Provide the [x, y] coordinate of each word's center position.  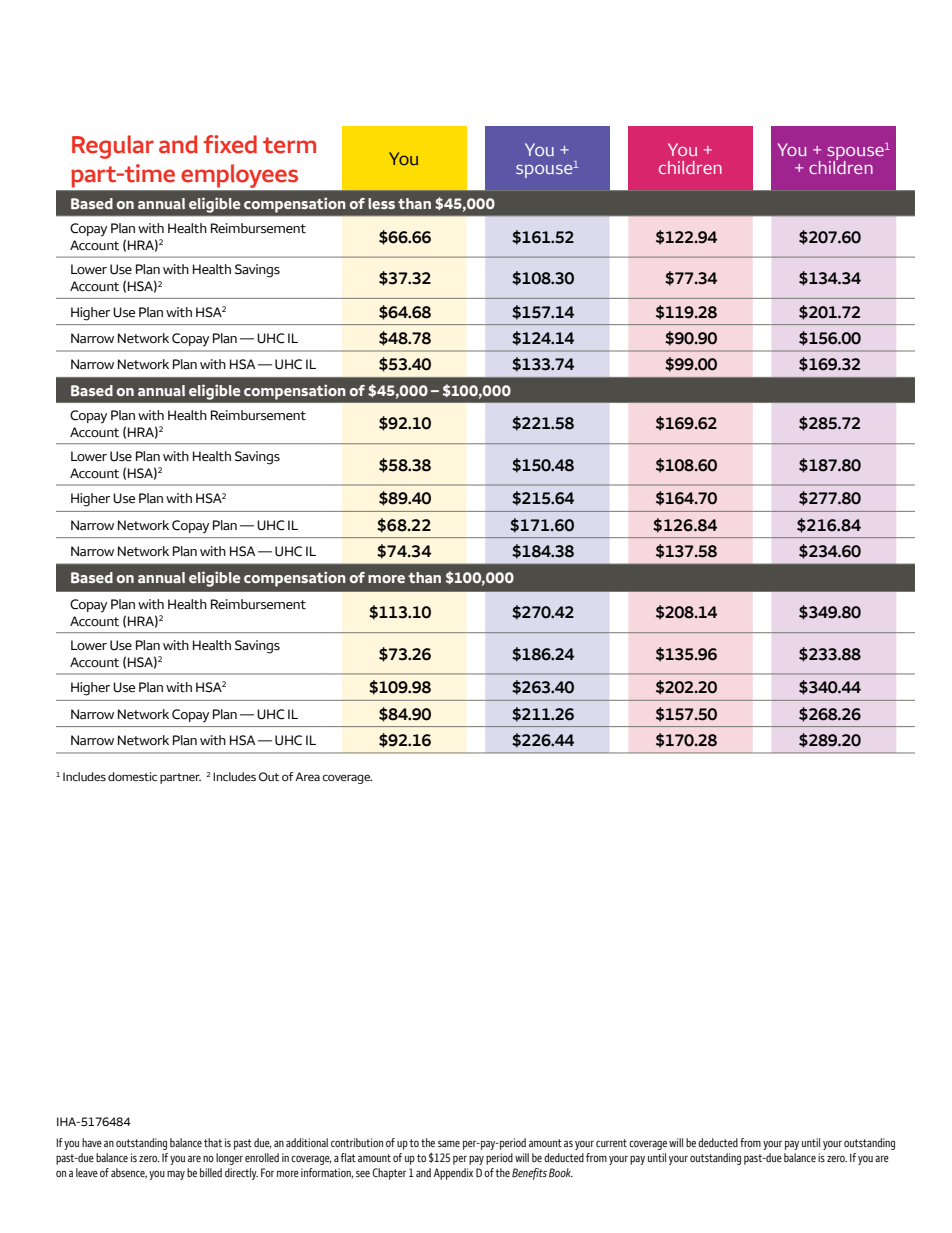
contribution [357, 1142]
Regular [113, 147]
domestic [132, 776]
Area [307, 776]
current [611, 1143]
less [381, 203]
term [289, 145]
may [176, 1175]
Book [561, 1172]
